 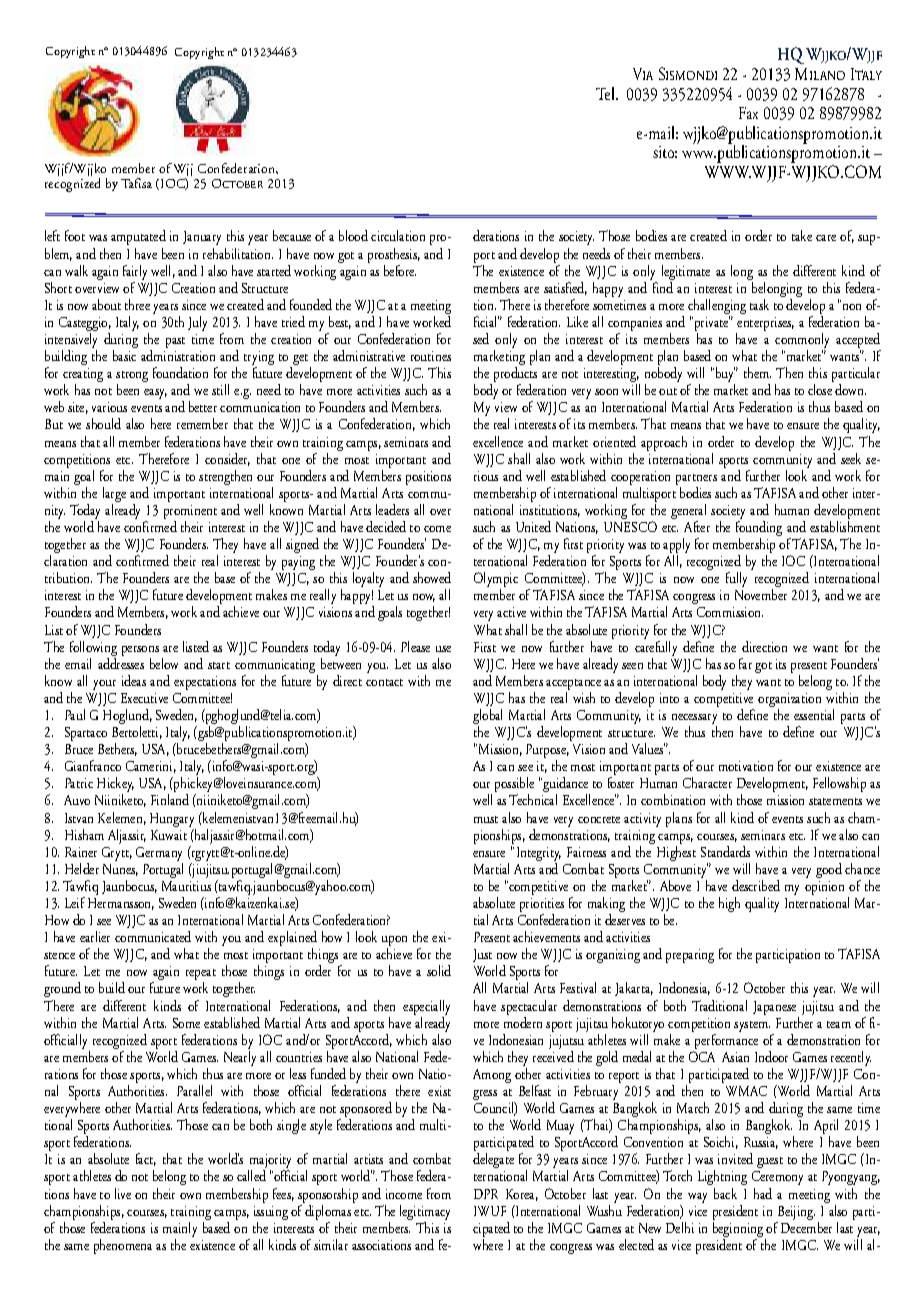 I want to click on live, so click(x=123, y=1193).
